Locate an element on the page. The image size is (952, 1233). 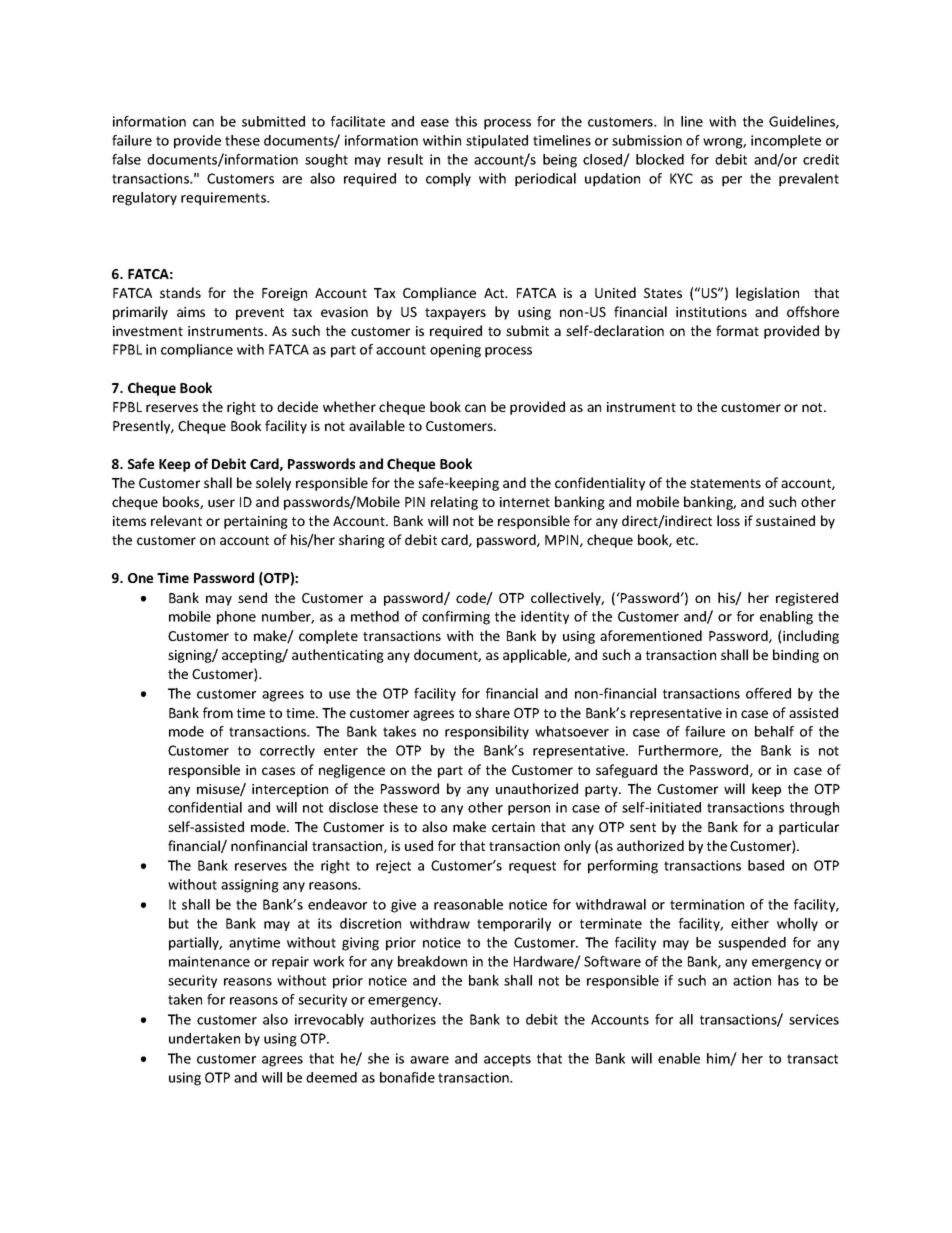
accepts is located at coordinates (507, 1060).
